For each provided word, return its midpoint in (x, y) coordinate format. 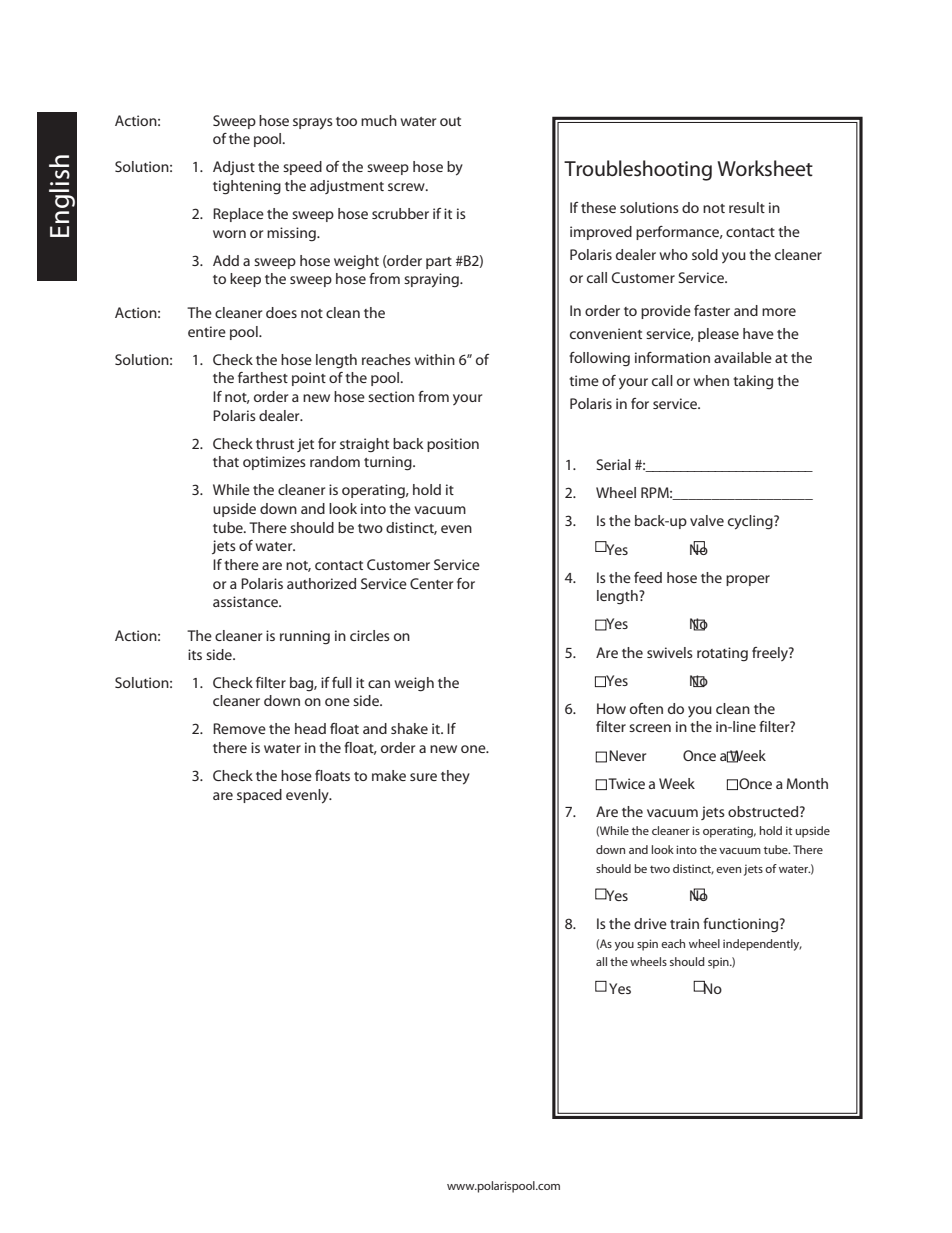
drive (650, 923)
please (718, 335)
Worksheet (765, 168)
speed (302, 168)
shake (409, 728)
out (450, 121)
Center (431, 583)
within (435, 359)
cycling (751, 522)
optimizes (274, 463)
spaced (259, 796)
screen (650, 728)
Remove (239, 728)
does (281, 312)
